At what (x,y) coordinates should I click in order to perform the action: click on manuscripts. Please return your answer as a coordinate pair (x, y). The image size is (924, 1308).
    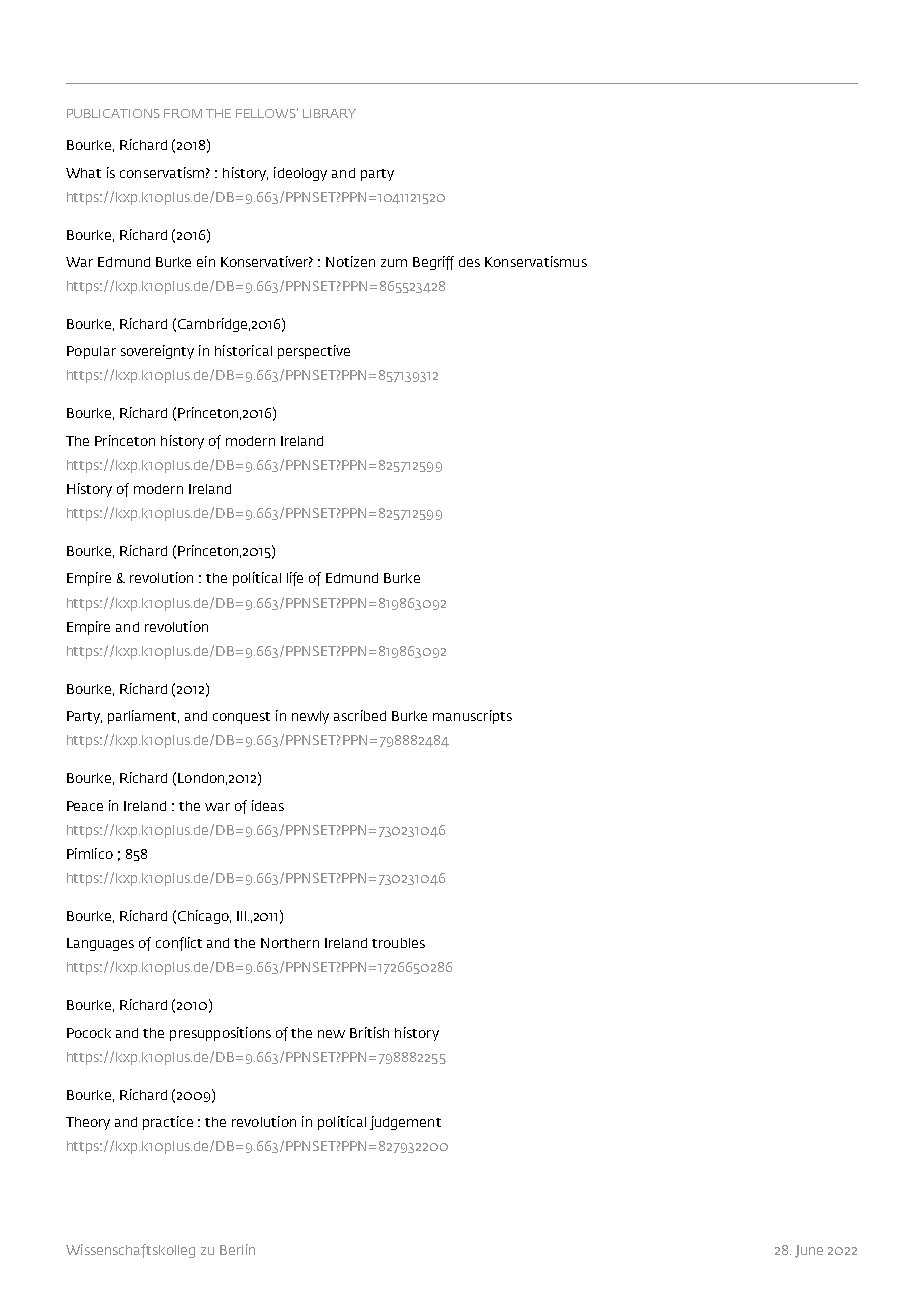
    Looking at the image, I should click on (472, 717).
